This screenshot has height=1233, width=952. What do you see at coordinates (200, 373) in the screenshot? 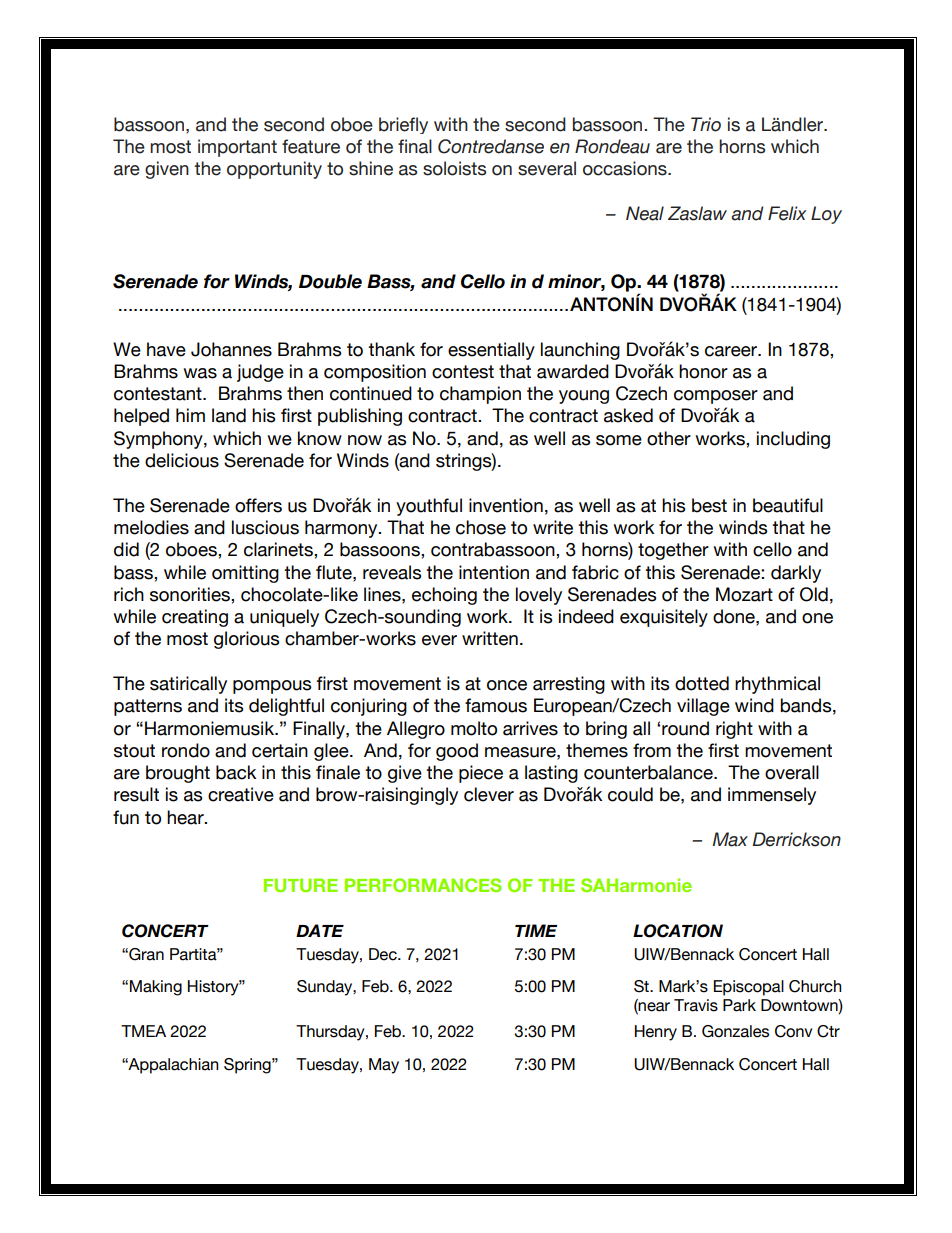
I see `was` at bounding box center [200, 373].
